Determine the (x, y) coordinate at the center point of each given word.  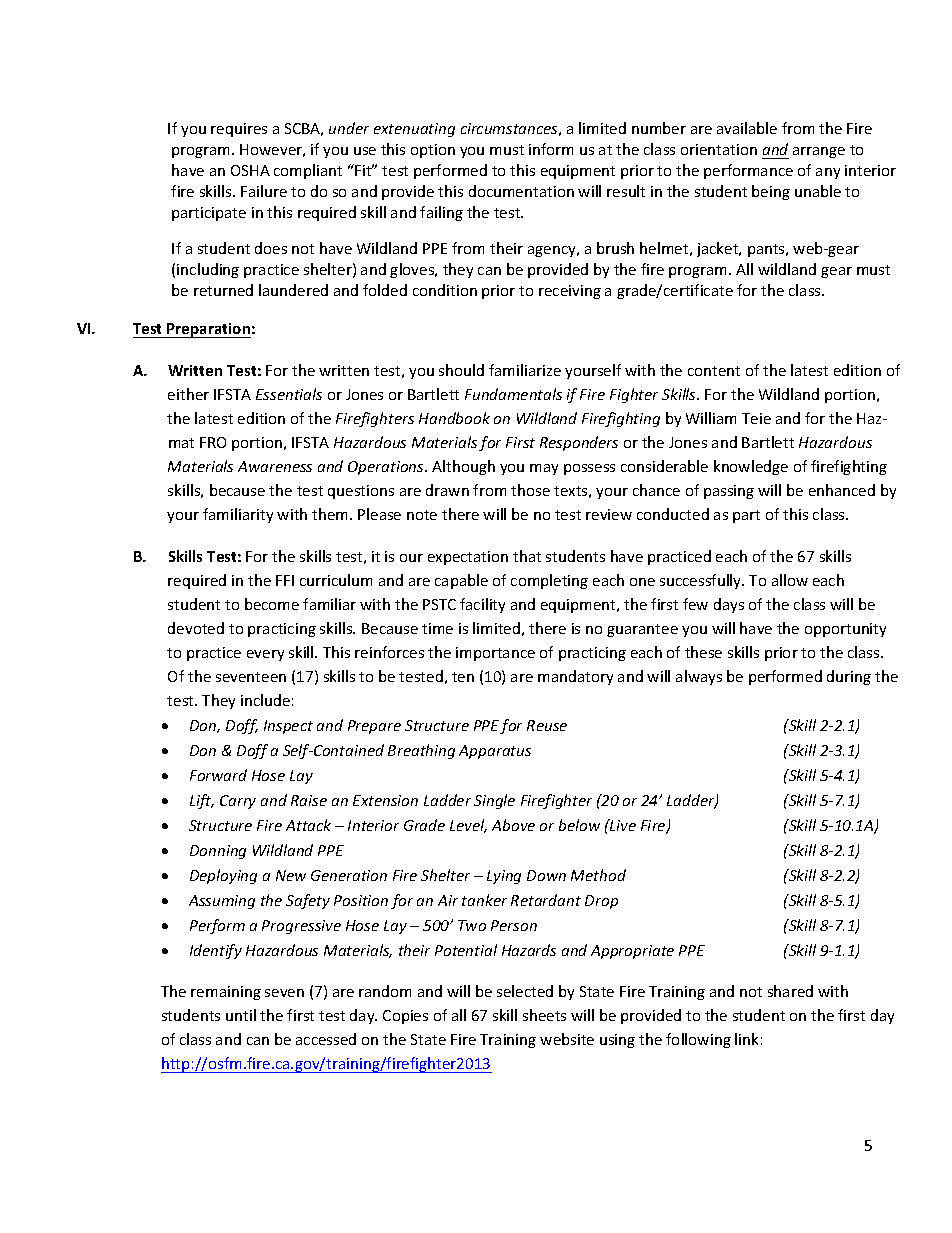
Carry (238, 802)
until (241, 1015)
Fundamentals (513, 394)
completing (549, 581)
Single (494, 801)
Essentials (289, 394)
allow (790, 580)
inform (551, 149)
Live (622, 825)
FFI (285, 580)
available (747, 128)
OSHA (250, 170)
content (714, 371)
